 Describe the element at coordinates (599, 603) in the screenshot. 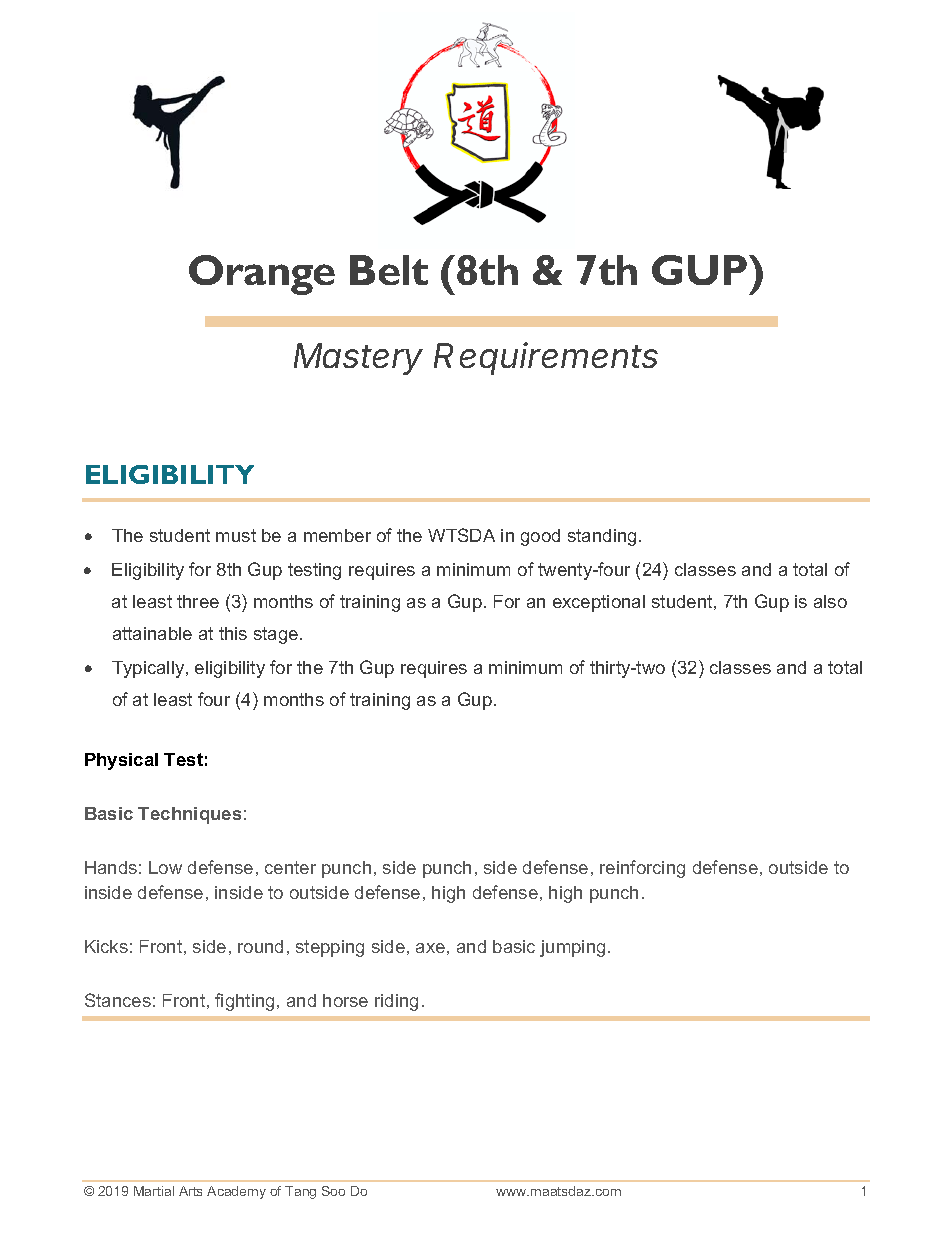

I see `exceptional` at that location.
